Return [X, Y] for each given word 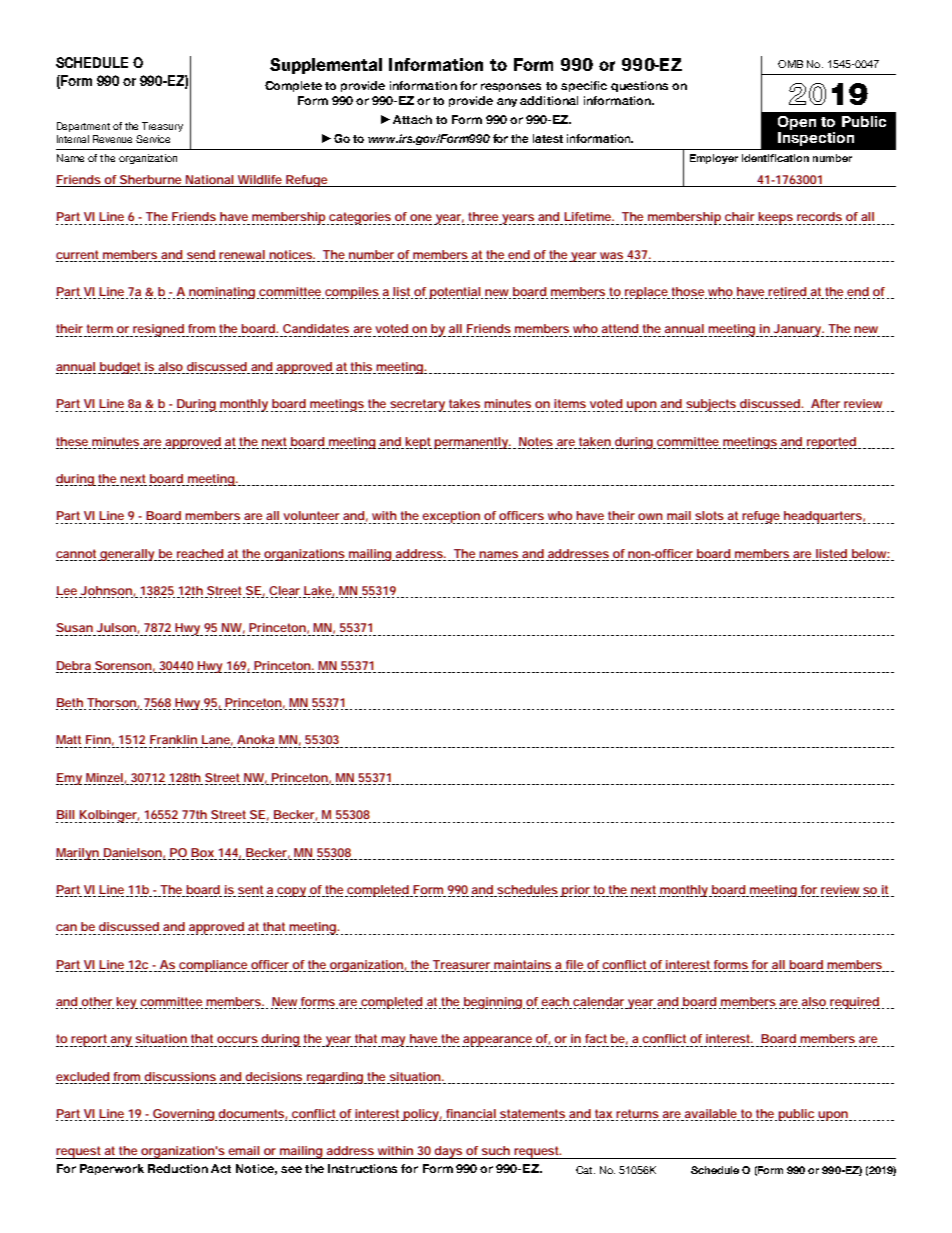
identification [775, 158]
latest [548, 138]
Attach [412, 119]
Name [70, 158]
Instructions [362, 1168]
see [291, 1169]
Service [153, 139]
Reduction [178, 1168]
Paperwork [112, 1169]
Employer [714, 159]
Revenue [112, 139]
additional [549, 100]
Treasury [162, 127]
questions [639, 86]
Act [221, 1168]
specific [584, 86]
